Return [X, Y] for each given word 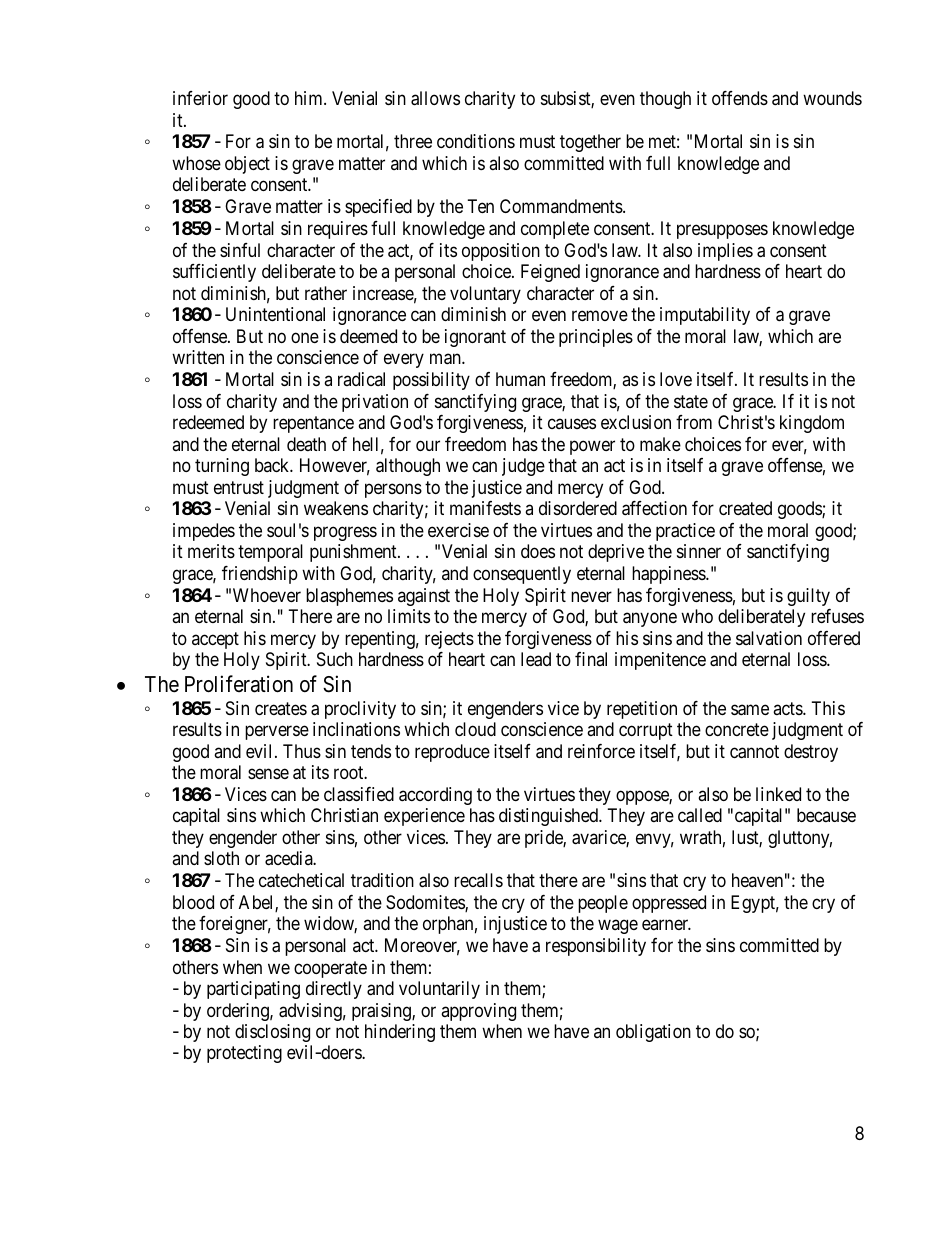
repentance [313, 424]
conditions [476, 141]
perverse [277, 733]
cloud [475, 729]
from [694, 422]
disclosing [272, 1033]
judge [523, 467]
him [310, 98]
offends [740, 98]
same [750, 710]
